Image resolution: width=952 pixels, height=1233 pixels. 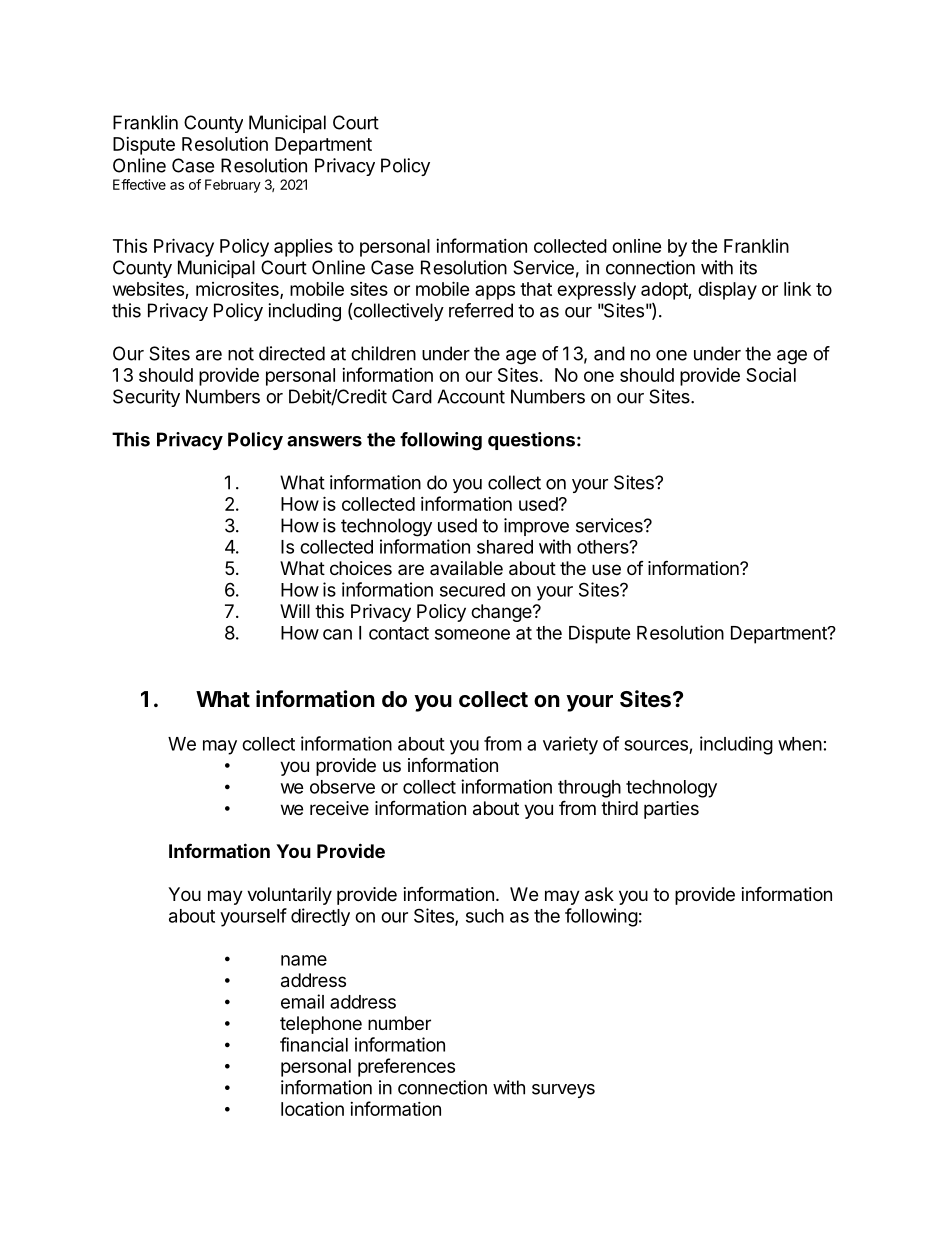 I want to click on preferences, so click(x=406, y=1067).
